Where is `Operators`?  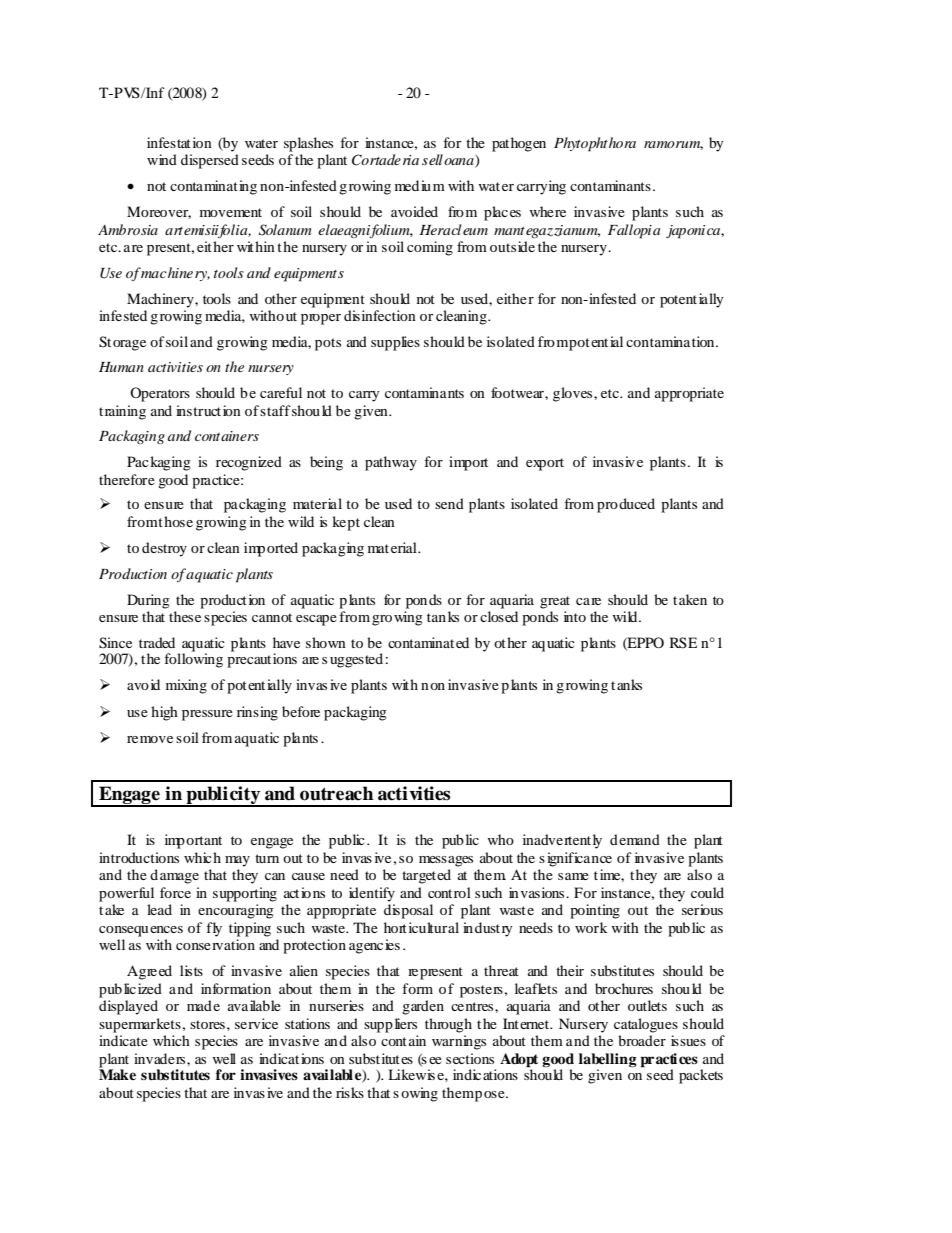 Operators is located at coordinates (160, 394).
